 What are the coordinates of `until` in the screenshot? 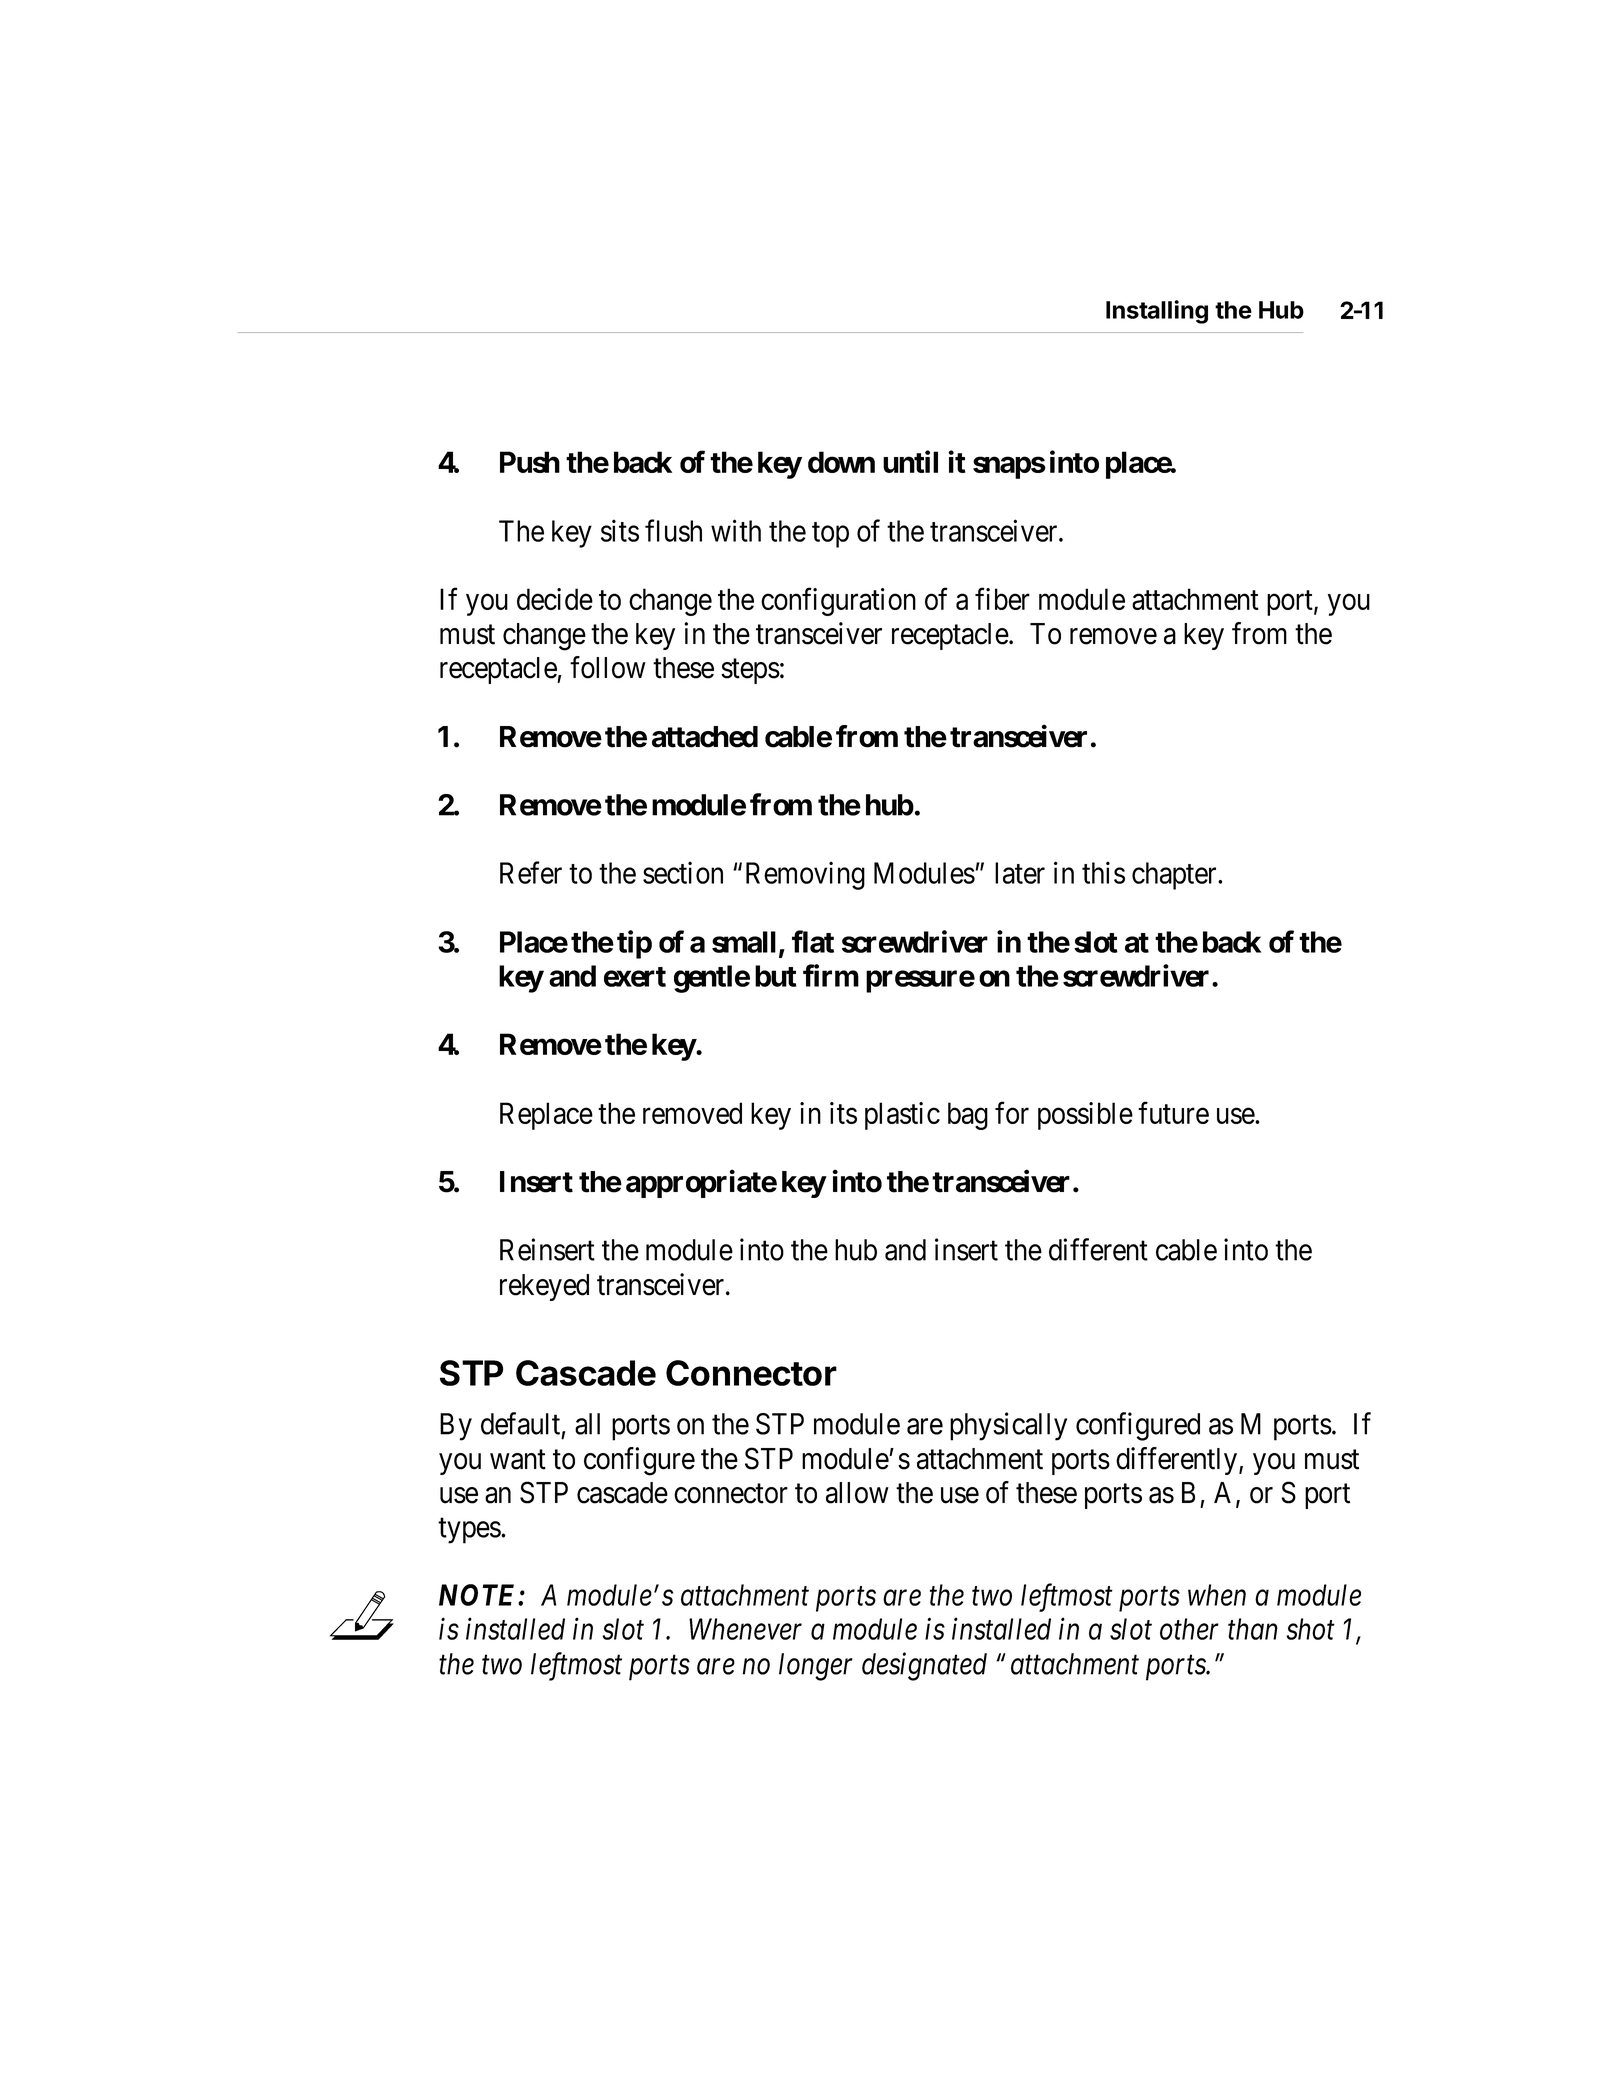 It's located at (910, 461).
